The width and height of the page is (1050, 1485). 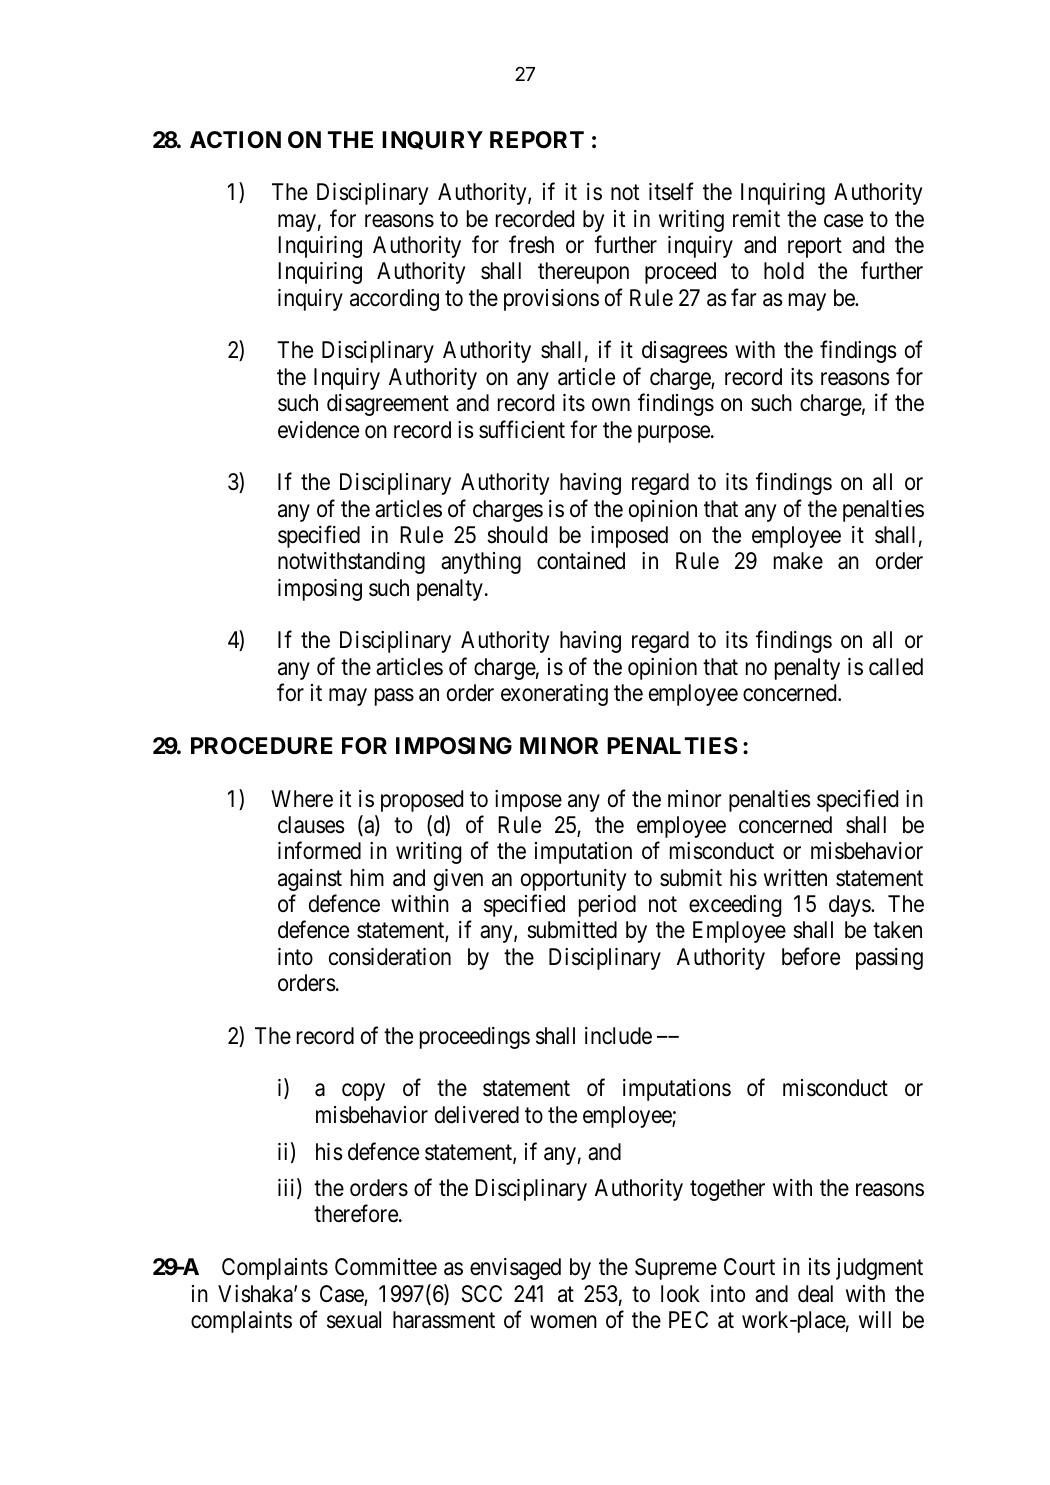 I want to click on women, so click(x=563, y=1322).
